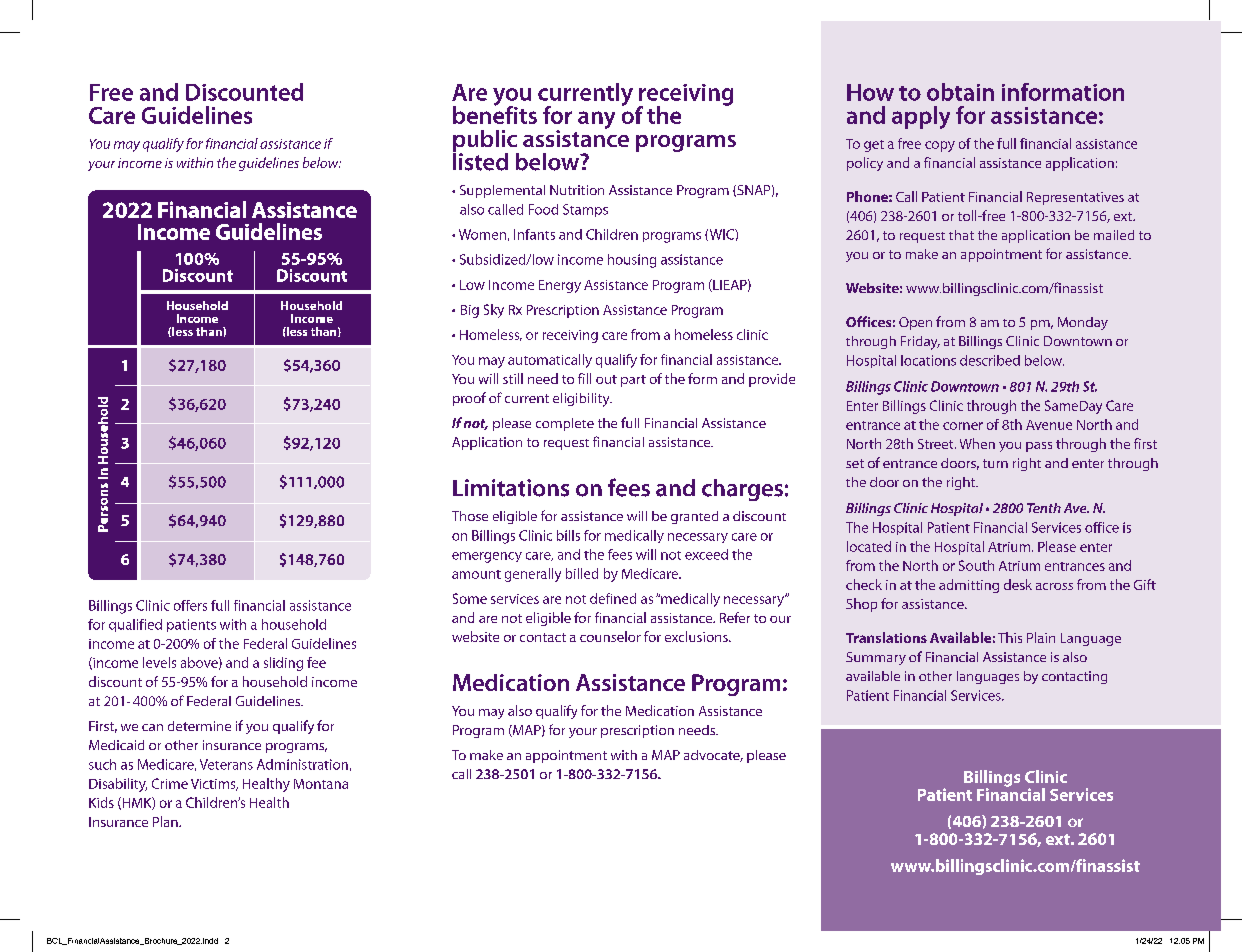  What do you see at coordinates (995, 463) in the image?
I see `turn` at bounding box center [995, 463].
